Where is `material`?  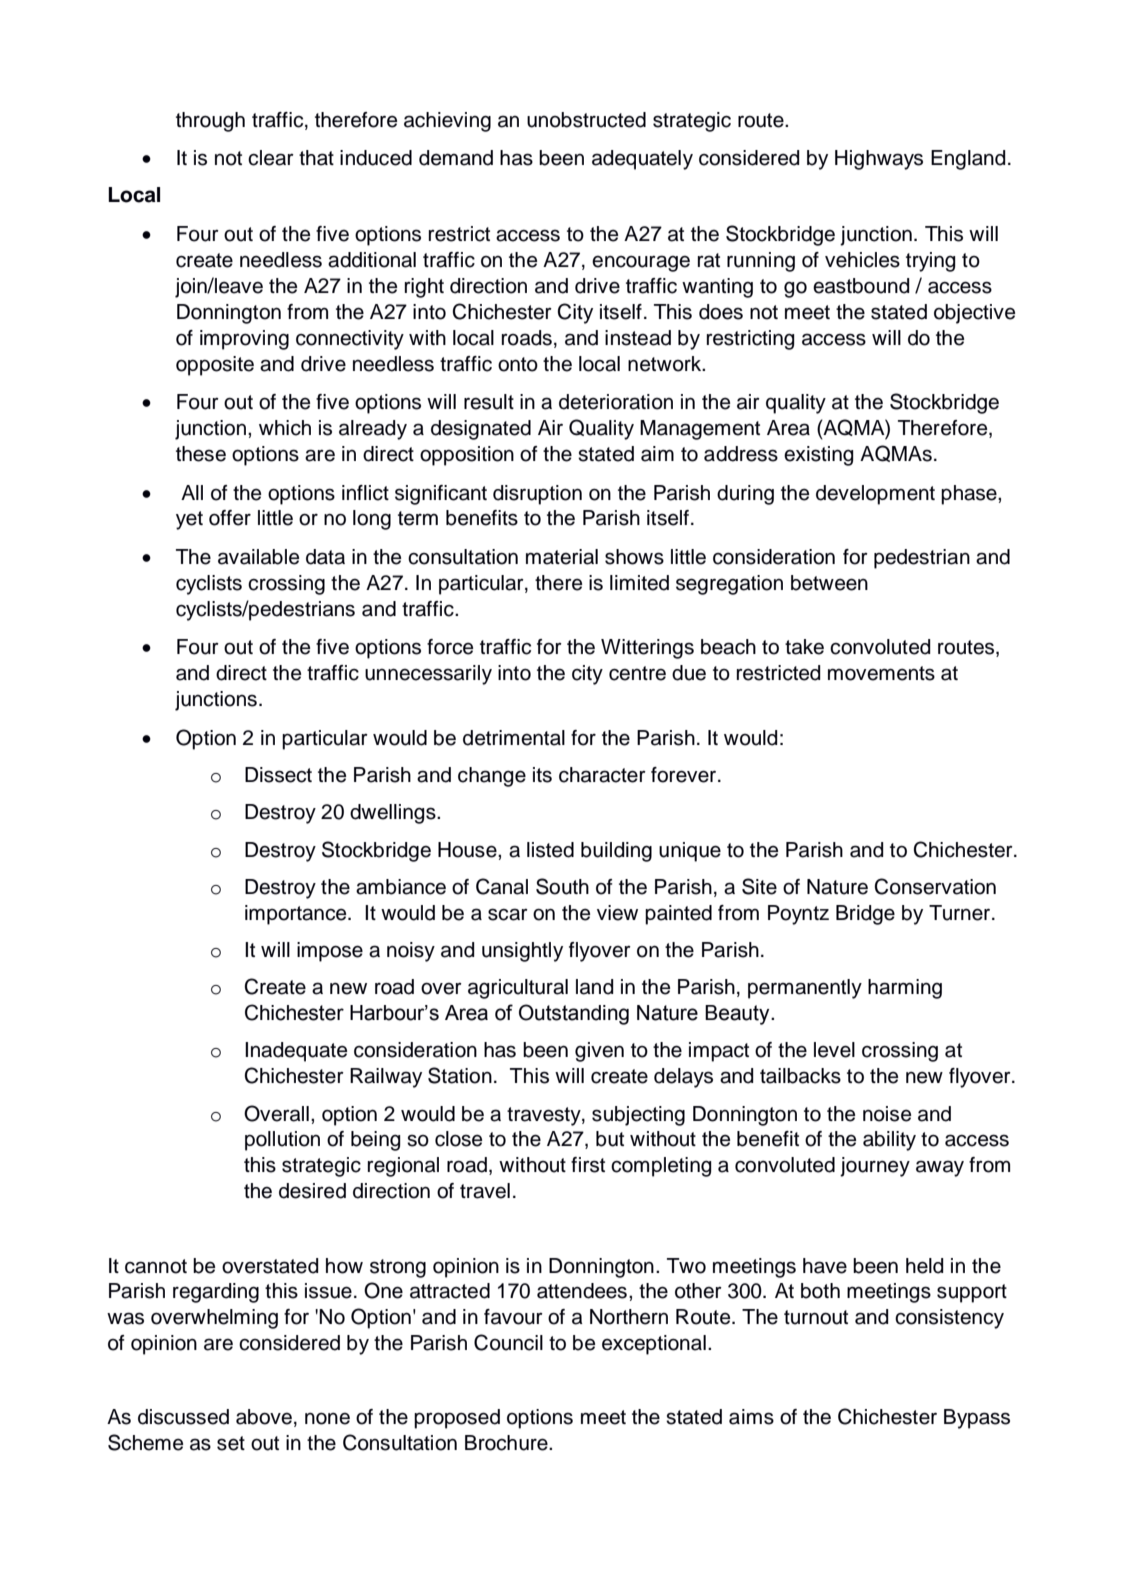
material is located at coordinates (562, 557).
